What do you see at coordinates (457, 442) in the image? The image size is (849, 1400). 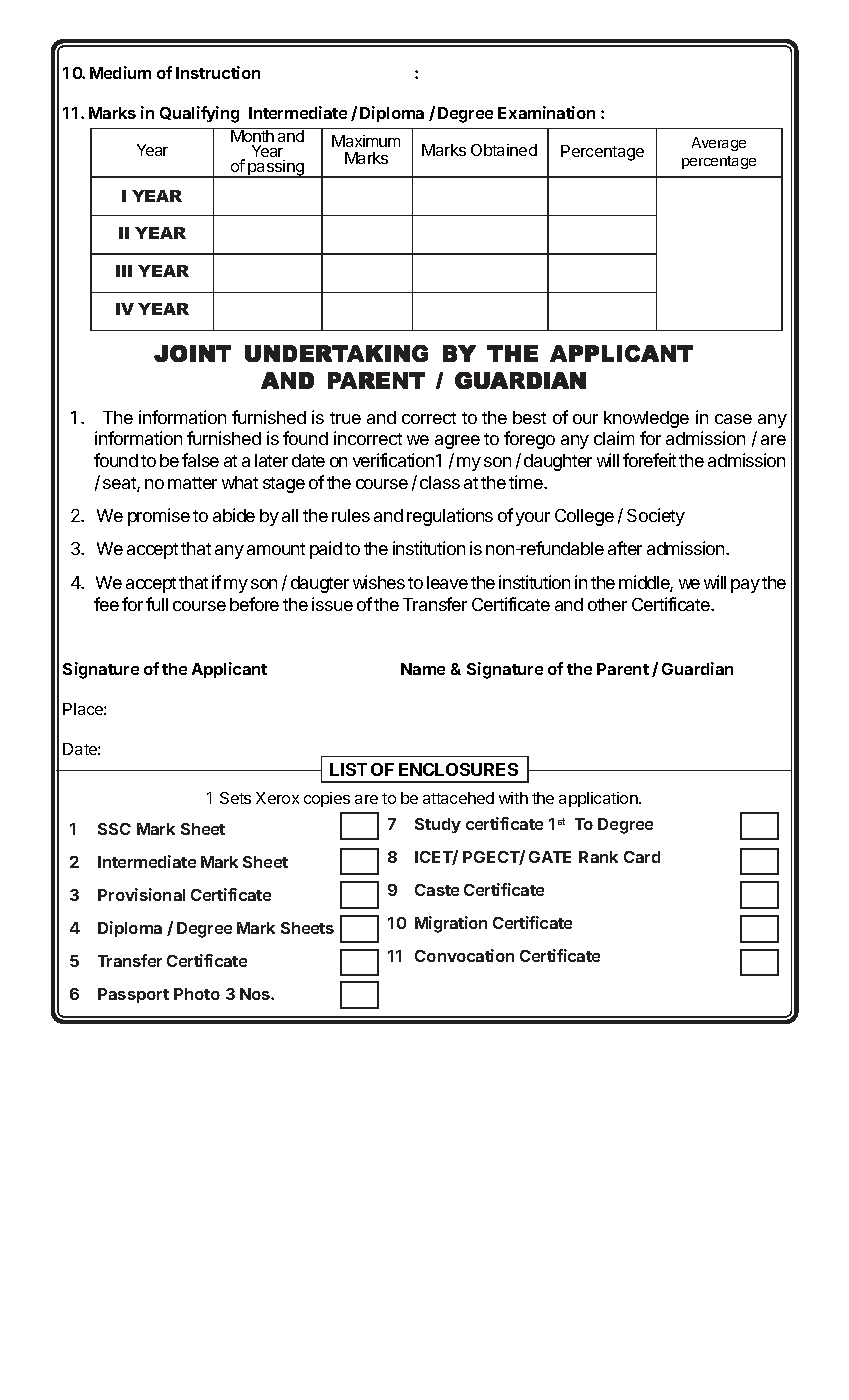 I see `agree` at bounding box center [457, 442].
